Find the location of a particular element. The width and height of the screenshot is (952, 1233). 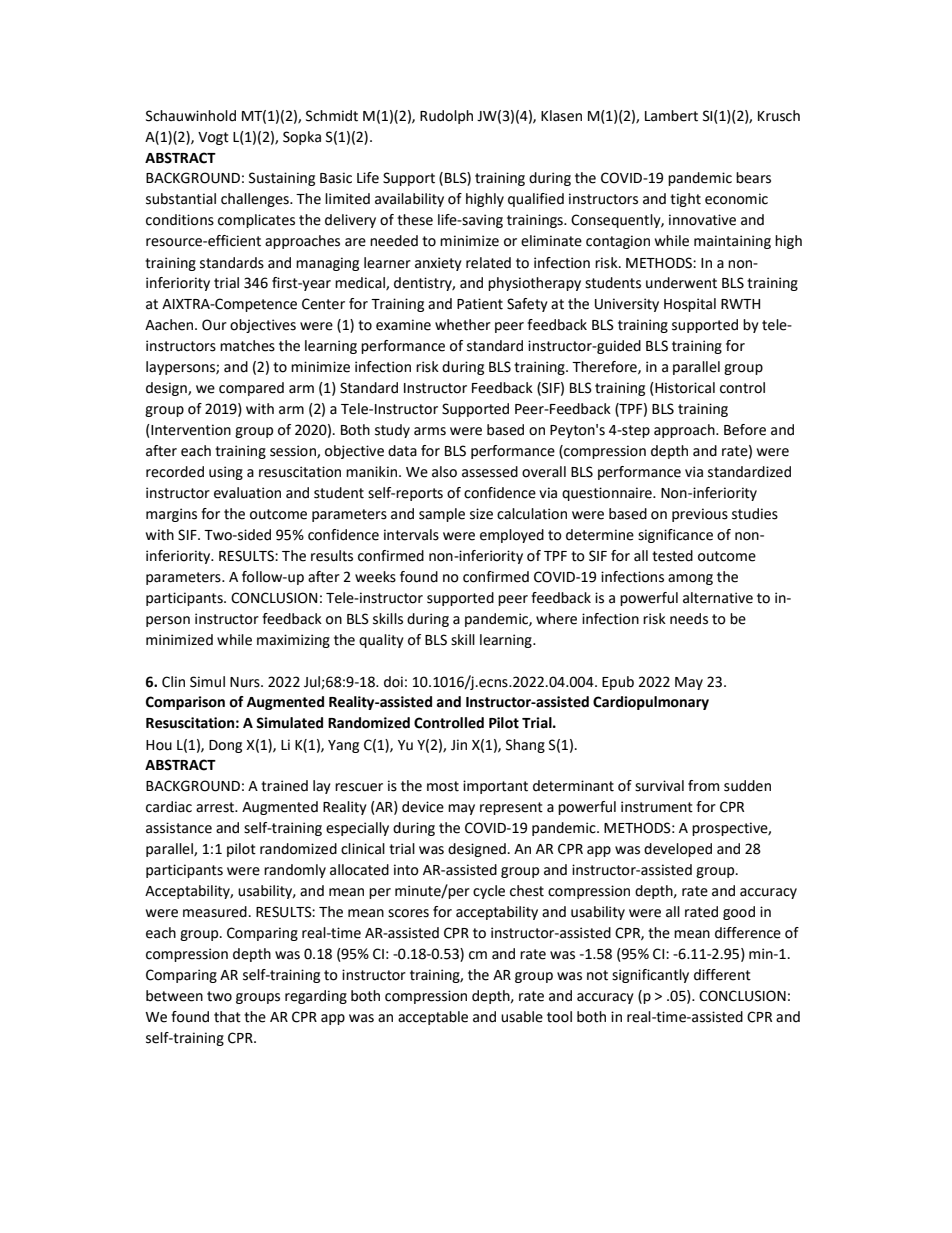

acceptable is located at coordinates (433, 1018).
